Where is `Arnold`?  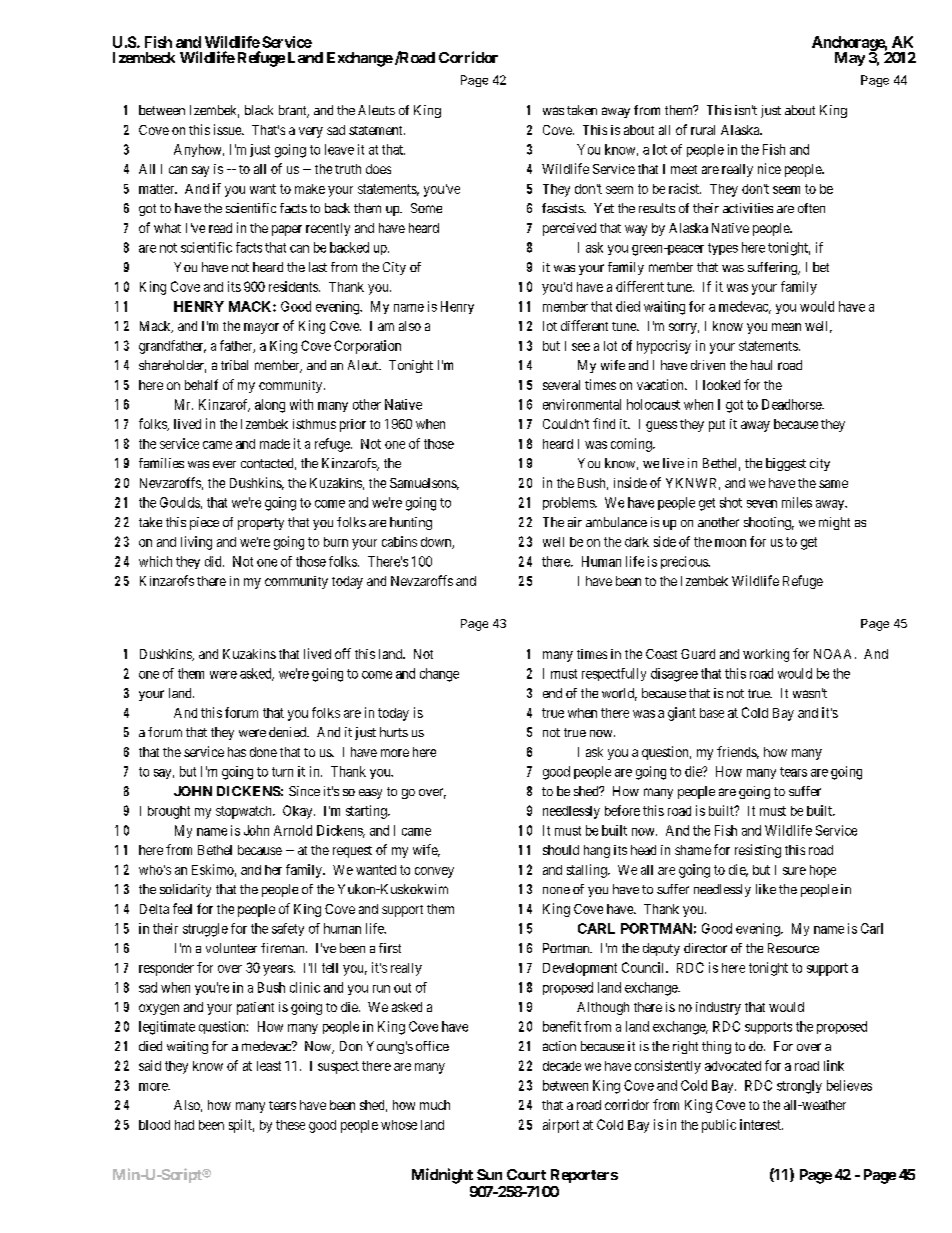 Arnold is located at coordinates (293, 830).
